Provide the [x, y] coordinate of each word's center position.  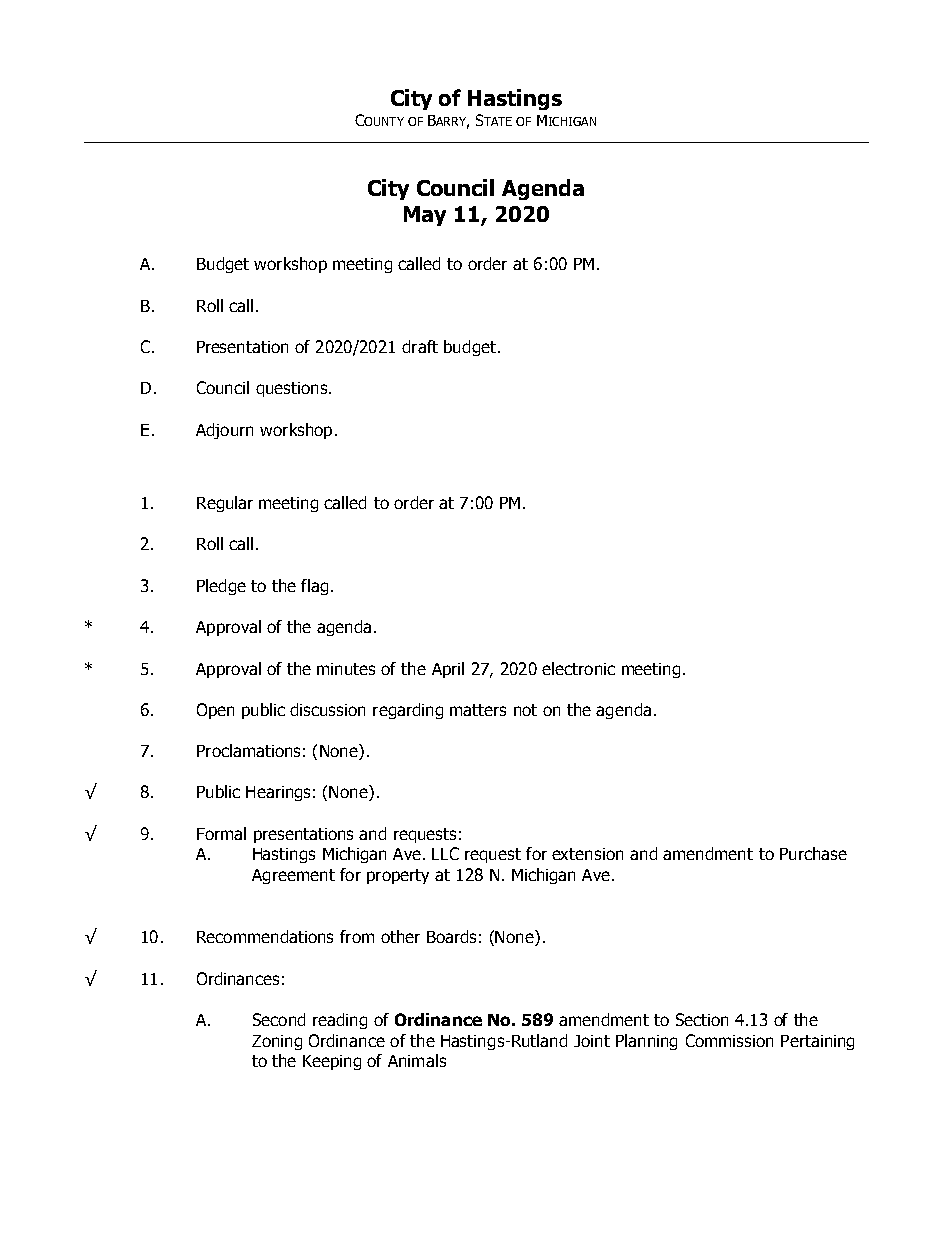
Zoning [277, 1042]
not [525, 710]
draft [420, 346]
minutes [346, 669]
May [425, 216]
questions [291, 389]
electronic [578, 668]
